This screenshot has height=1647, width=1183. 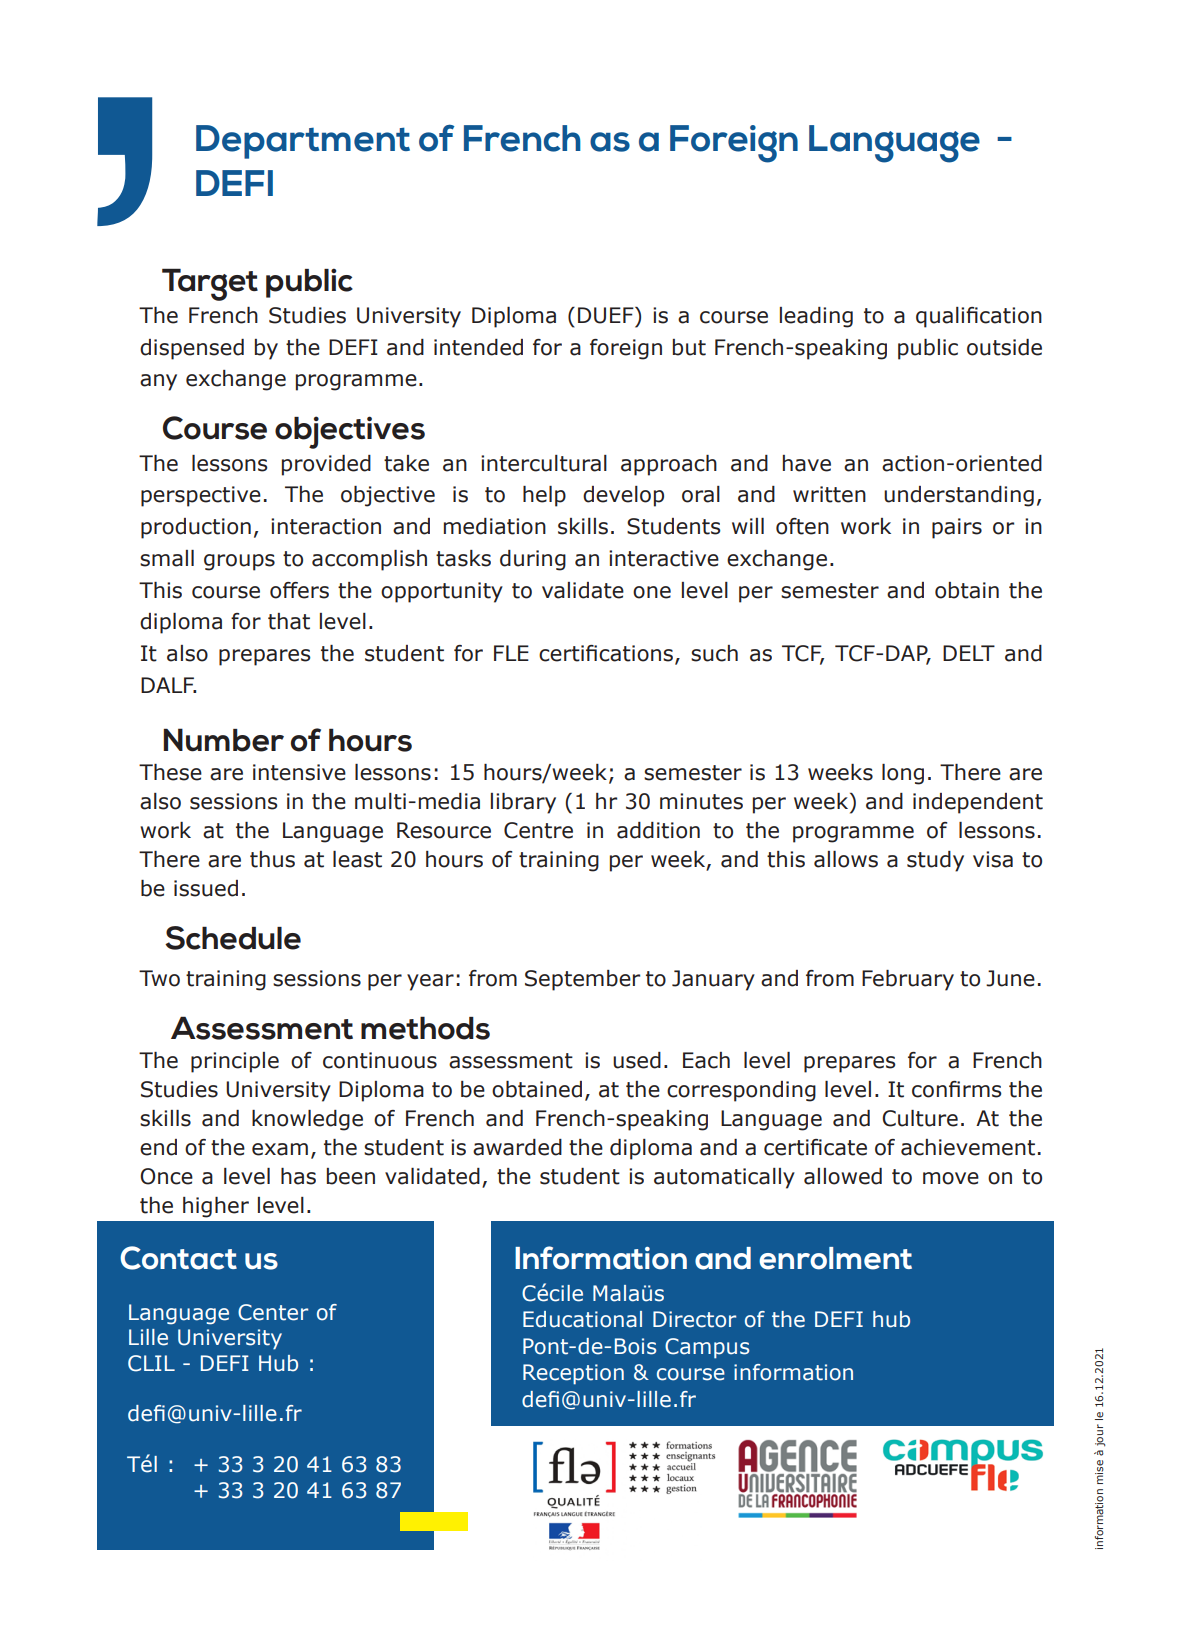 What do you see at coordinates (979, 317) in the screenshot?
I see `qualification` at bounding box center [979, 317].
